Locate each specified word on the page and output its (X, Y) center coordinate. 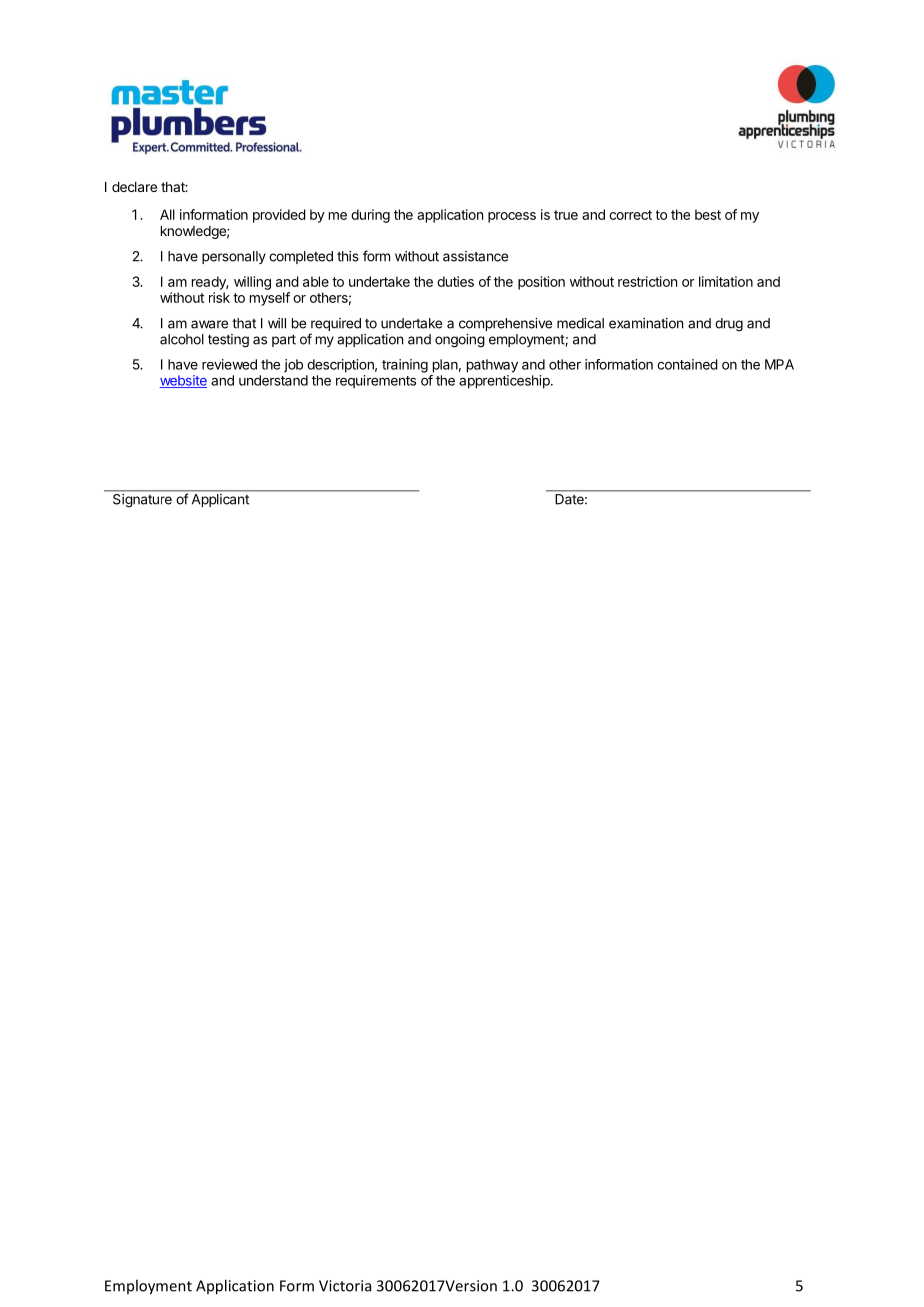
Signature (142, 500)
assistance (475, 256)
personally (234, 257)
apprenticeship (505, 382)
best (708, 214)
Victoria (345, 1286)
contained (687, 364)
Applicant (220, 500)
